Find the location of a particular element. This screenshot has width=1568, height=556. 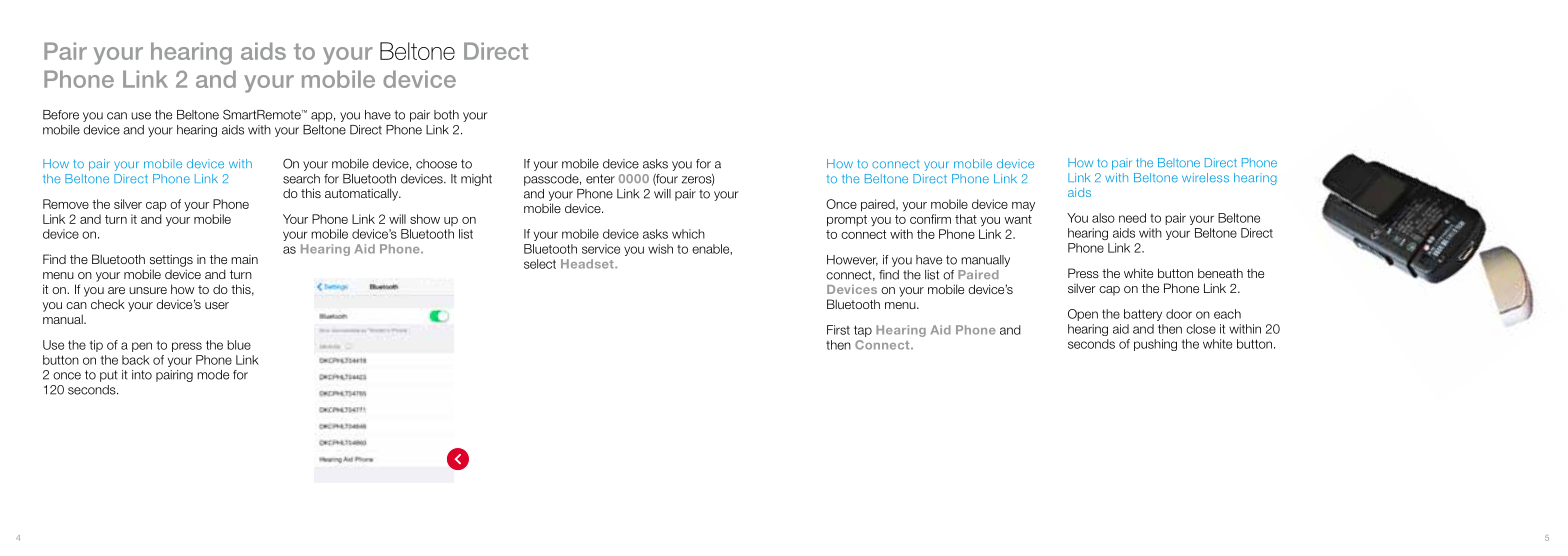

main is located at coordinates (244, 259).
